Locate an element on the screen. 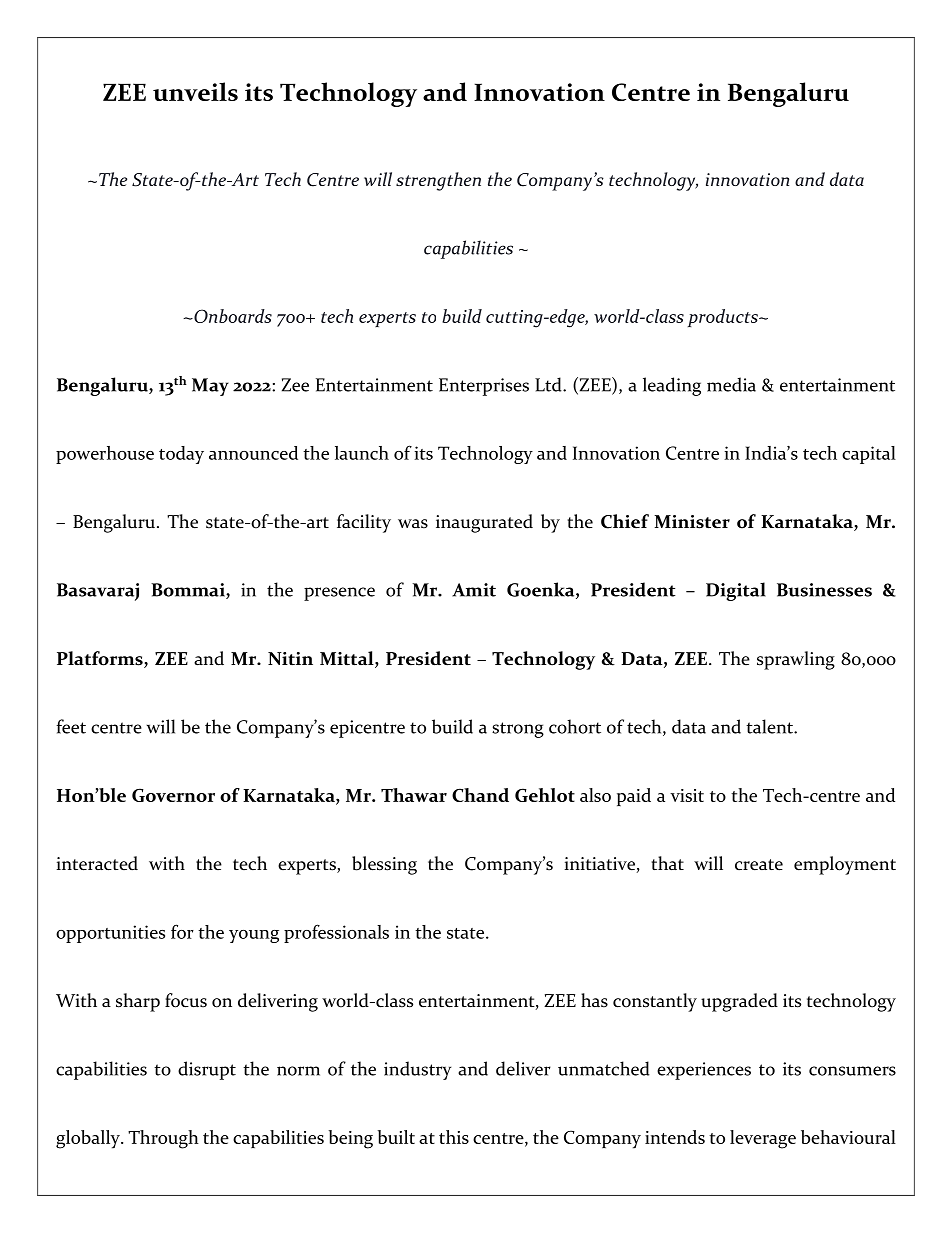 The width and height of the screenshot is (952, 1233). products is located at coordinates (724, 318).
